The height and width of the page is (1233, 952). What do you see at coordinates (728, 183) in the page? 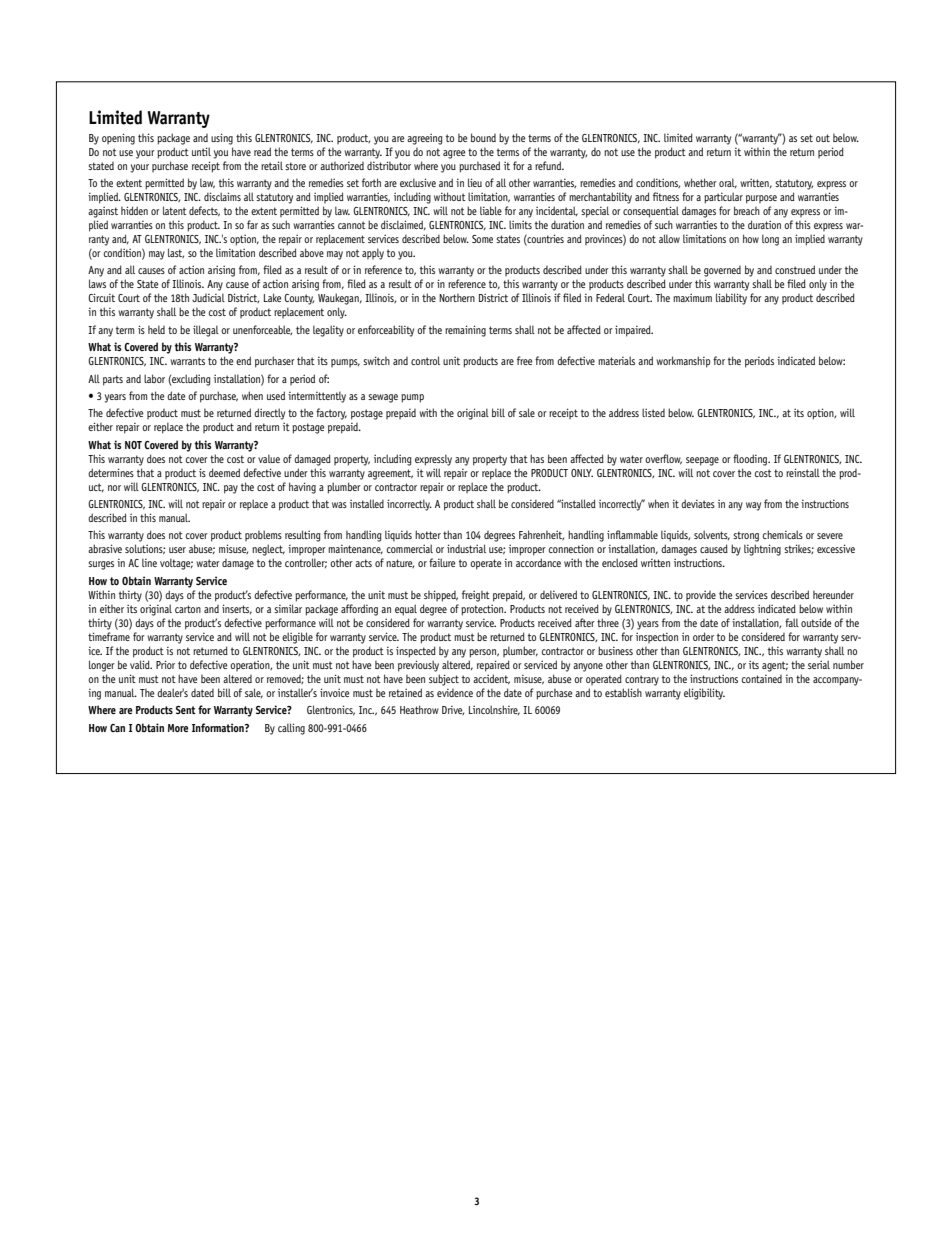
I see `oral` at bounding box center [728, 183].
